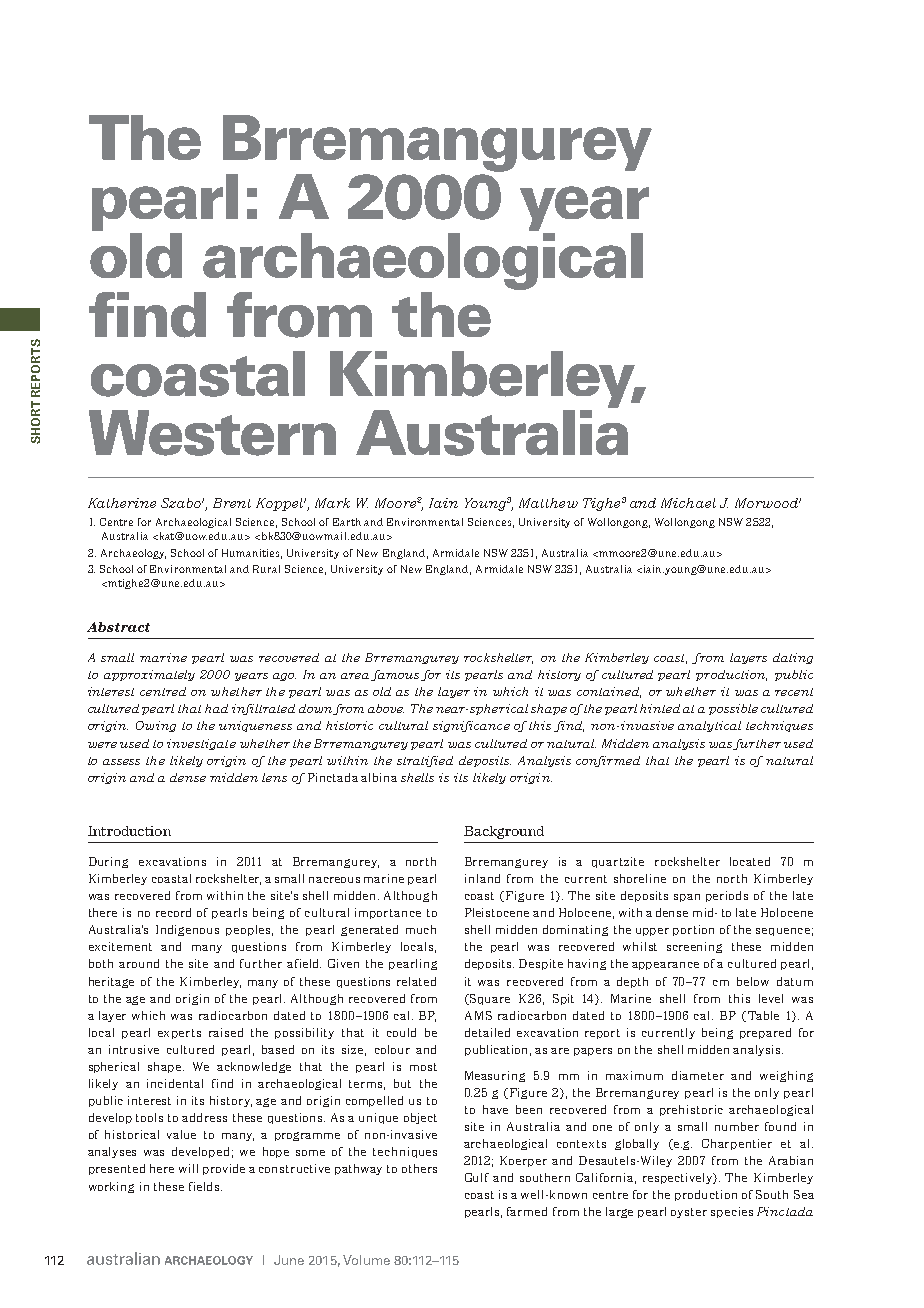 The height and width of the image is (1308, 924). Describe the element at coordinates (156, 726) in the image. I see `Owing` at that location.
